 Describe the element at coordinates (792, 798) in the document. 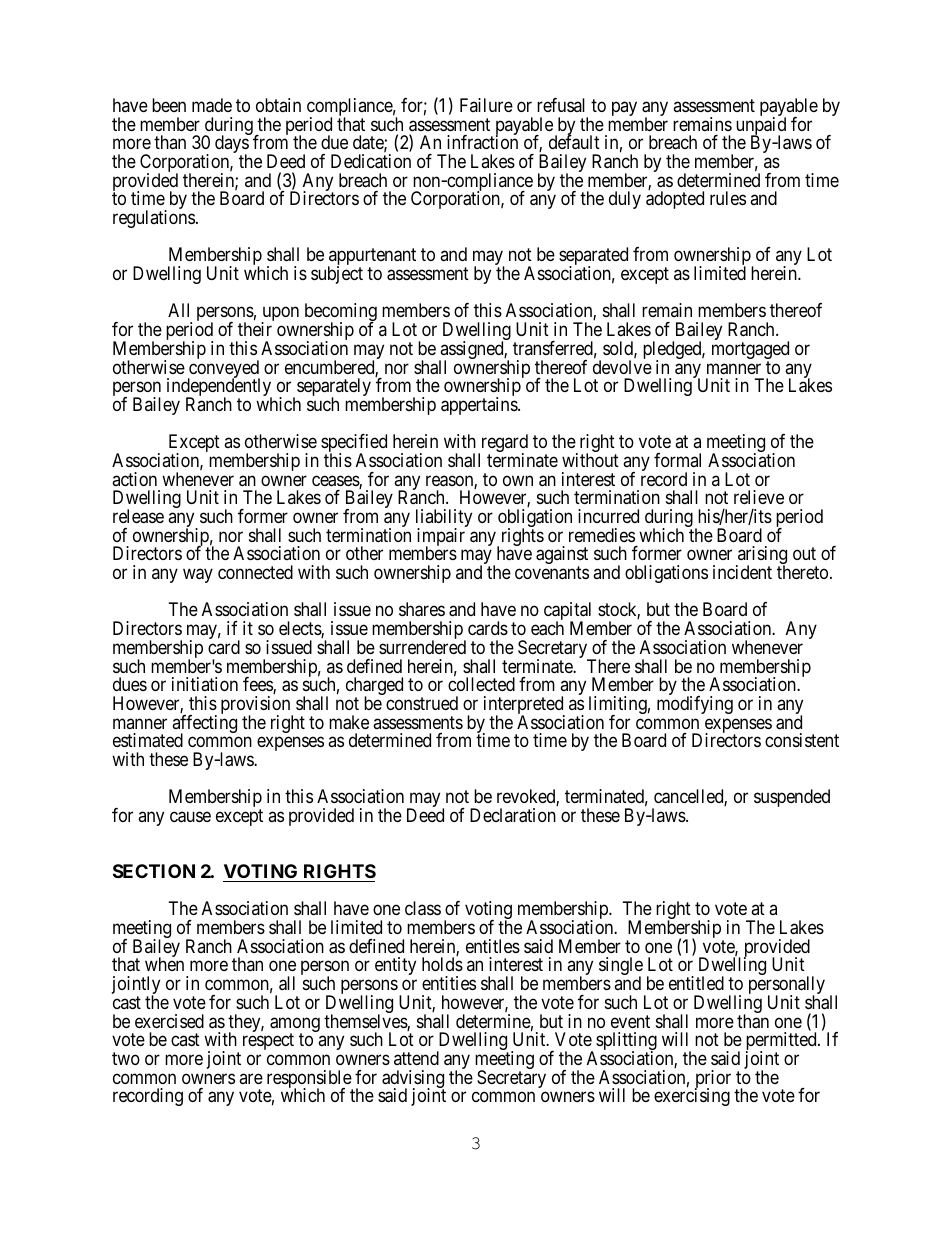

I see `suspended` at that location.
